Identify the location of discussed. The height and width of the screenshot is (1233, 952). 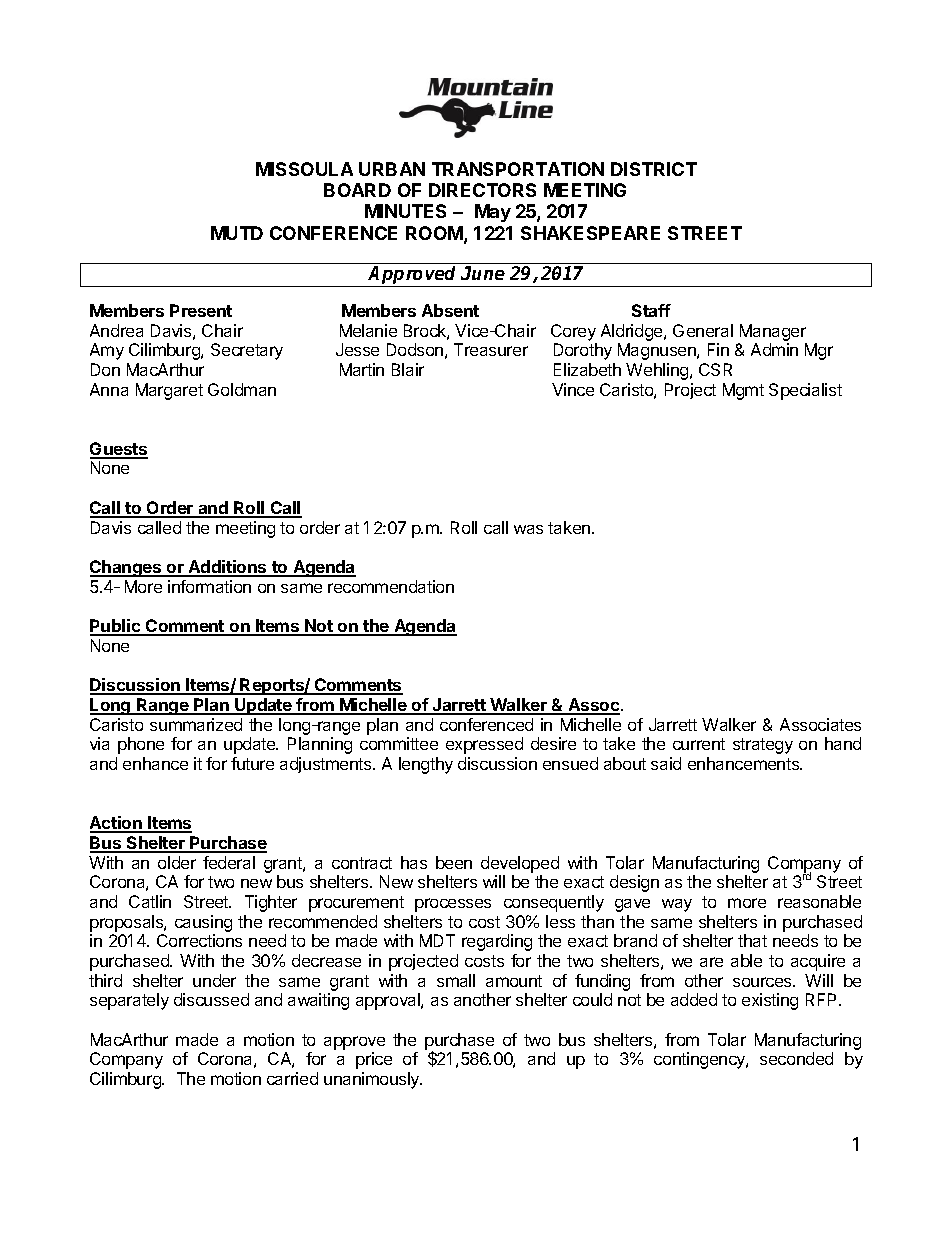
(211, 999).
